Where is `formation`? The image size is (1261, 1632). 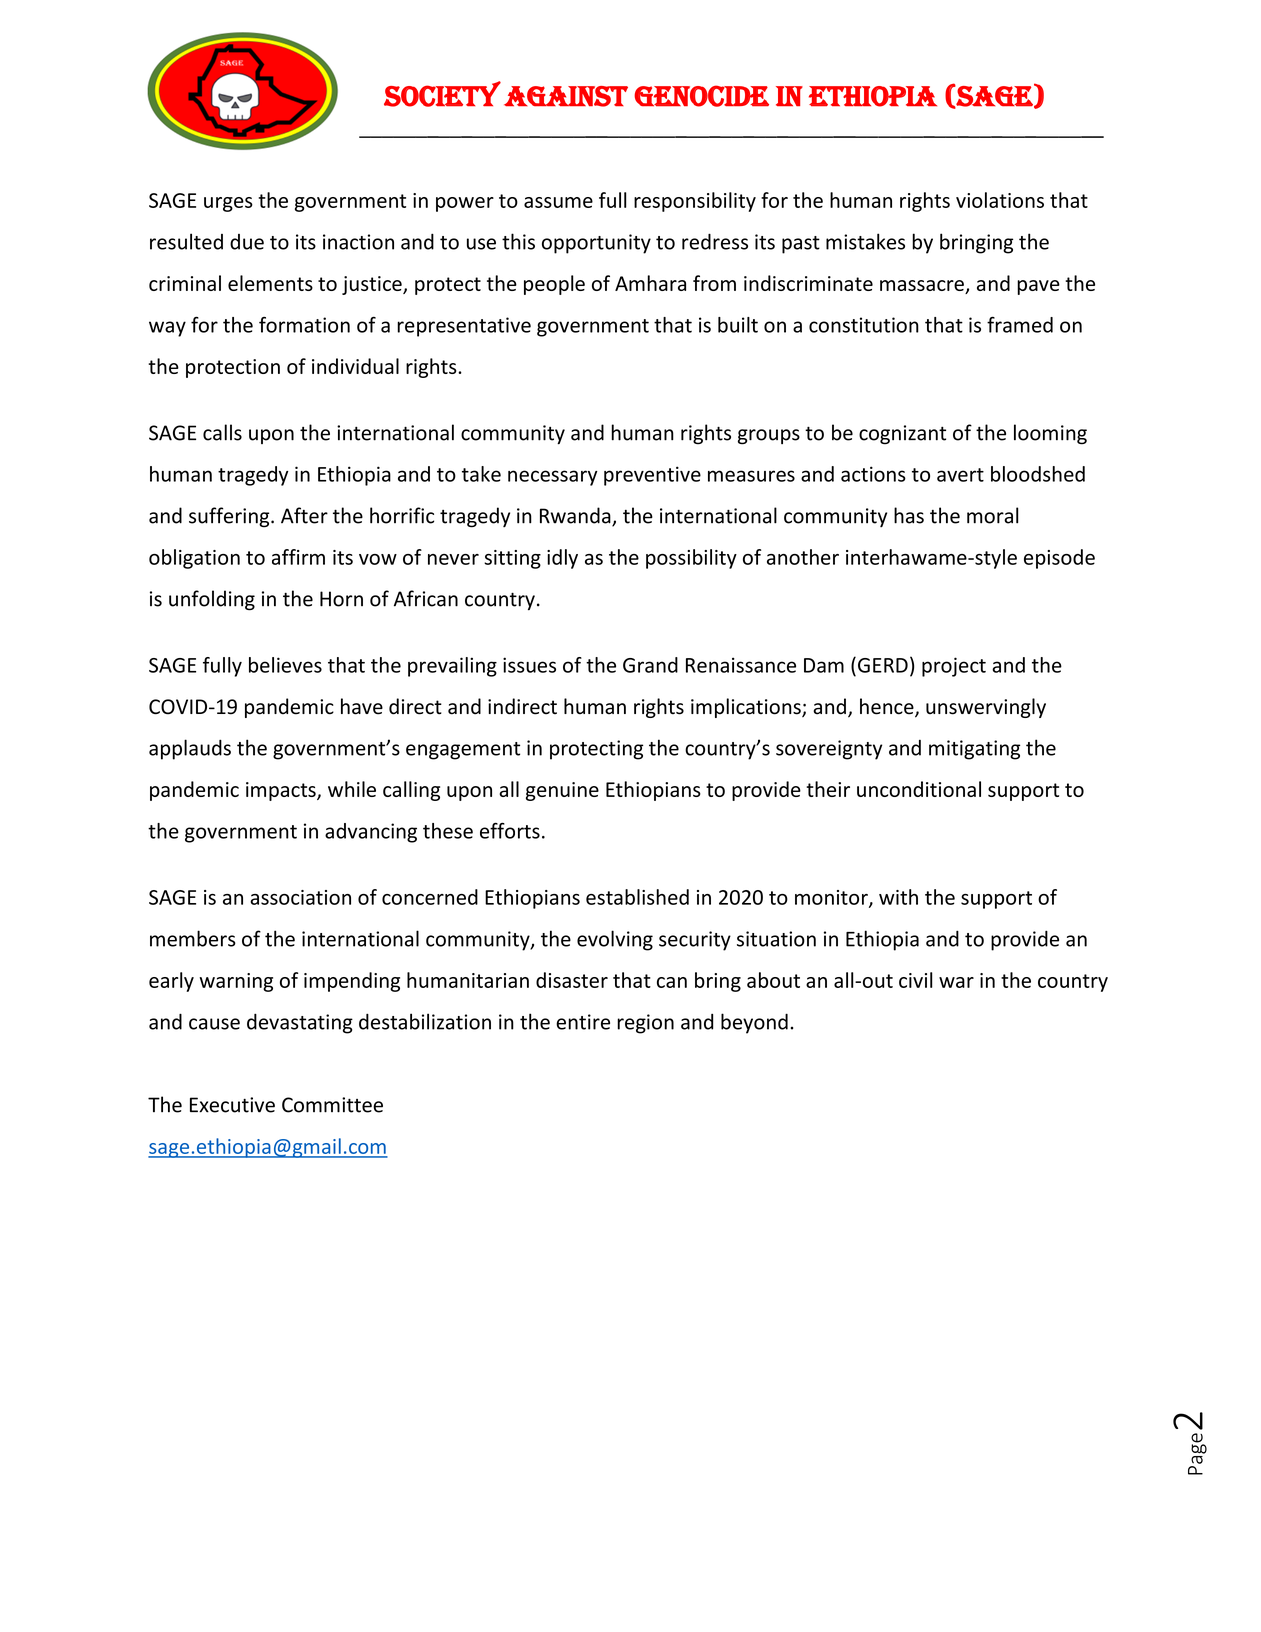
formation is located at coordinates (304, 325).
